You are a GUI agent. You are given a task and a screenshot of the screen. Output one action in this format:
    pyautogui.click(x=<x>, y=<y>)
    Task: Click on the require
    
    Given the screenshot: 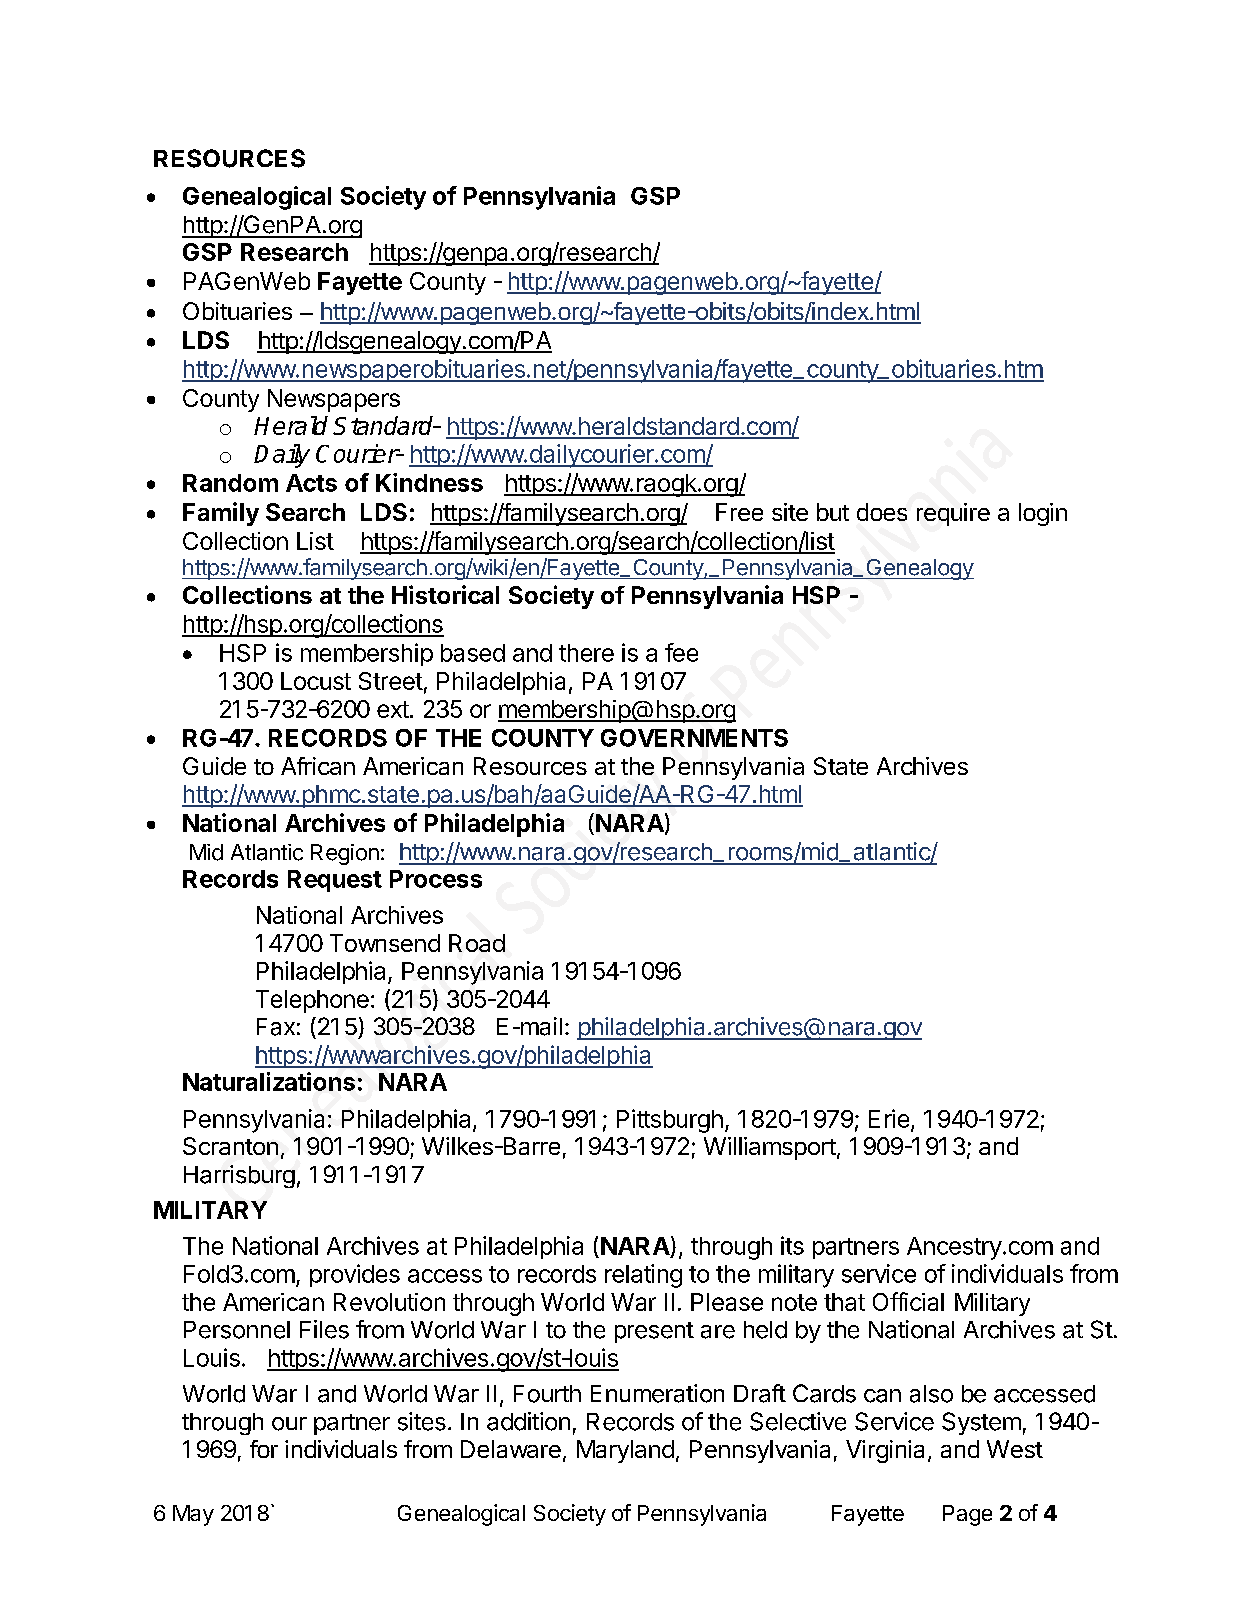 What is the action you would take?
    pyautogui.click(x=953, y=514)
